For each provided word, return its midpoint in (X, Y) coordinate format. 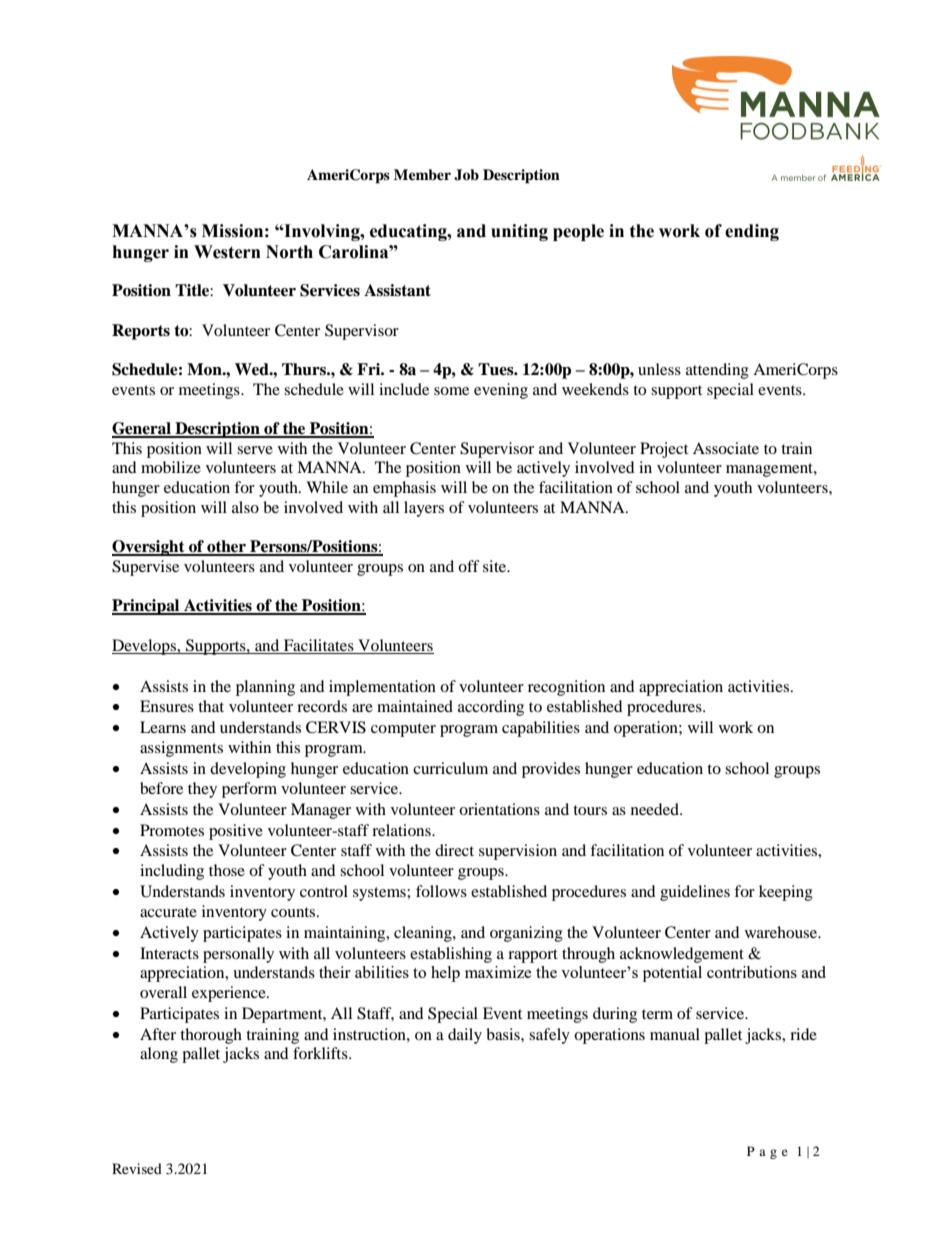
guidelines (695, 893)
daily (465, 1036)
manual (675, 1034)
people (578, 232)
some (451, 391)
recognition (566, 688)
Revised (137, 1168)
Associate (726, 448)
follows (441, 891)
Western (227, 252)
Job (466, 175)
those (227, 870)
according (491, 708)
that (211, 706)
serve (255, 450)
